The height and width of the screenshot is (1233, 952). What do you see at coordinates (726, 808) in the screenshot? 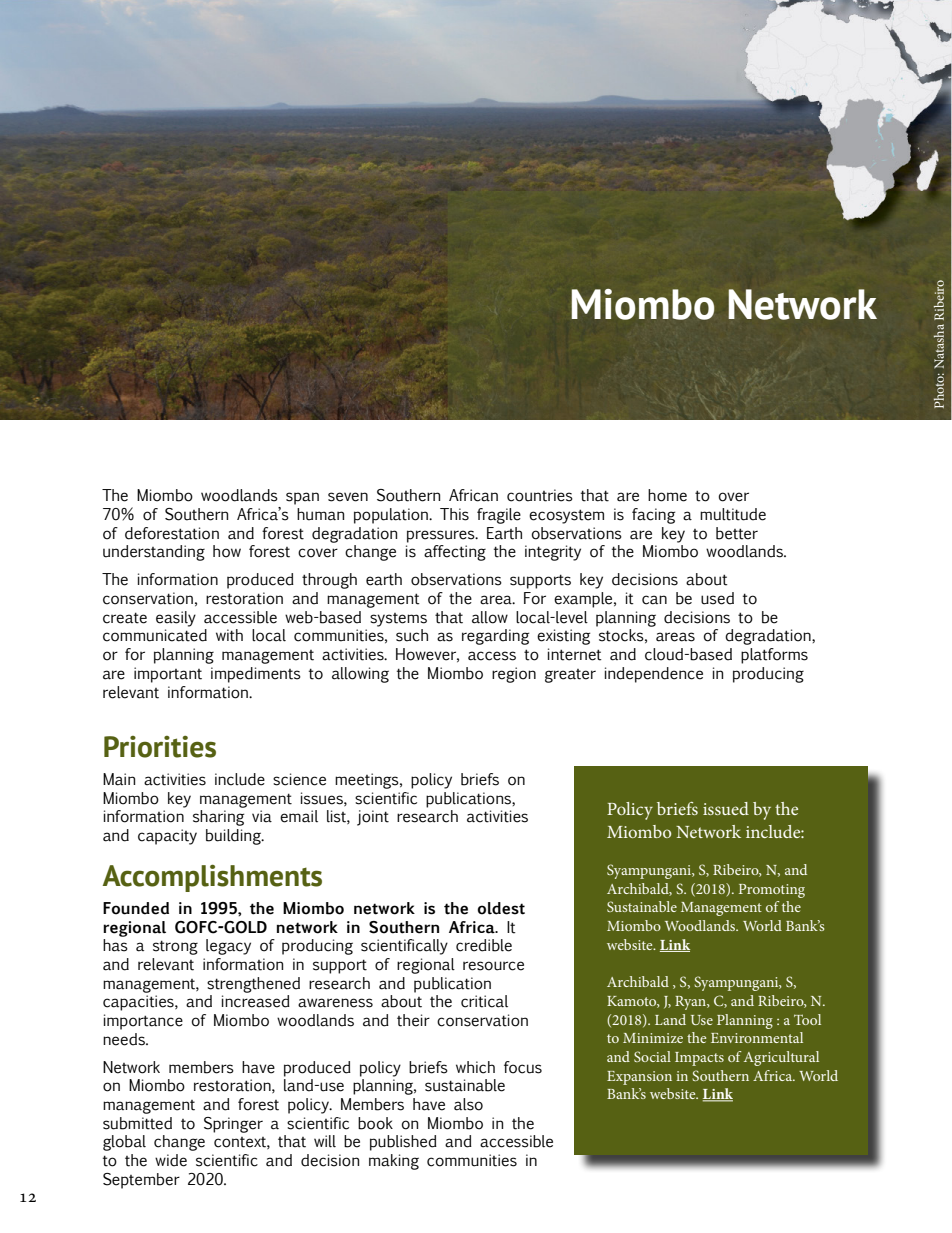
I see `issued` at bounding box center [726, 808].
